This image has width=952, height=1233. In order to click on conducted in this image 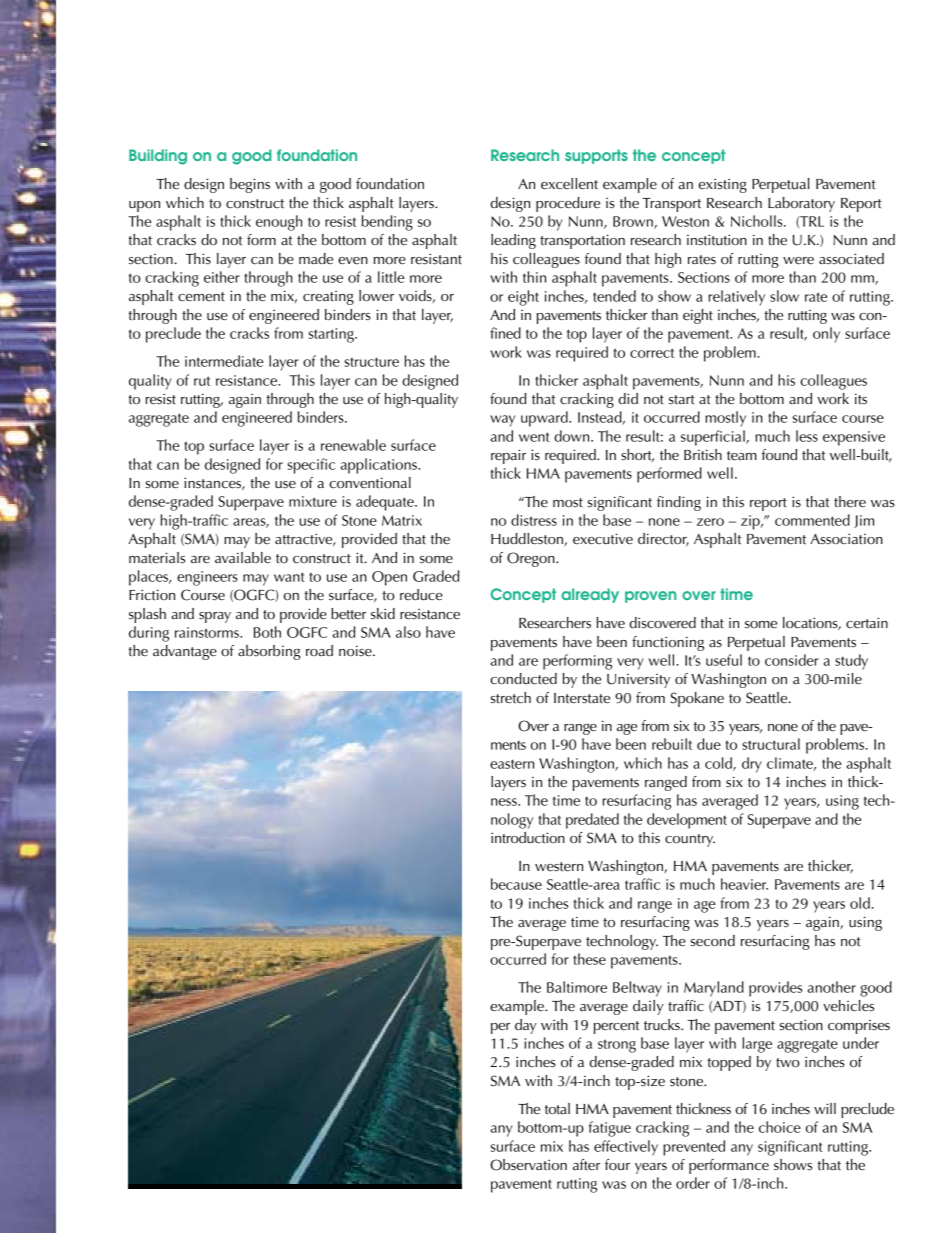, I will do `click(523, 679)`.
